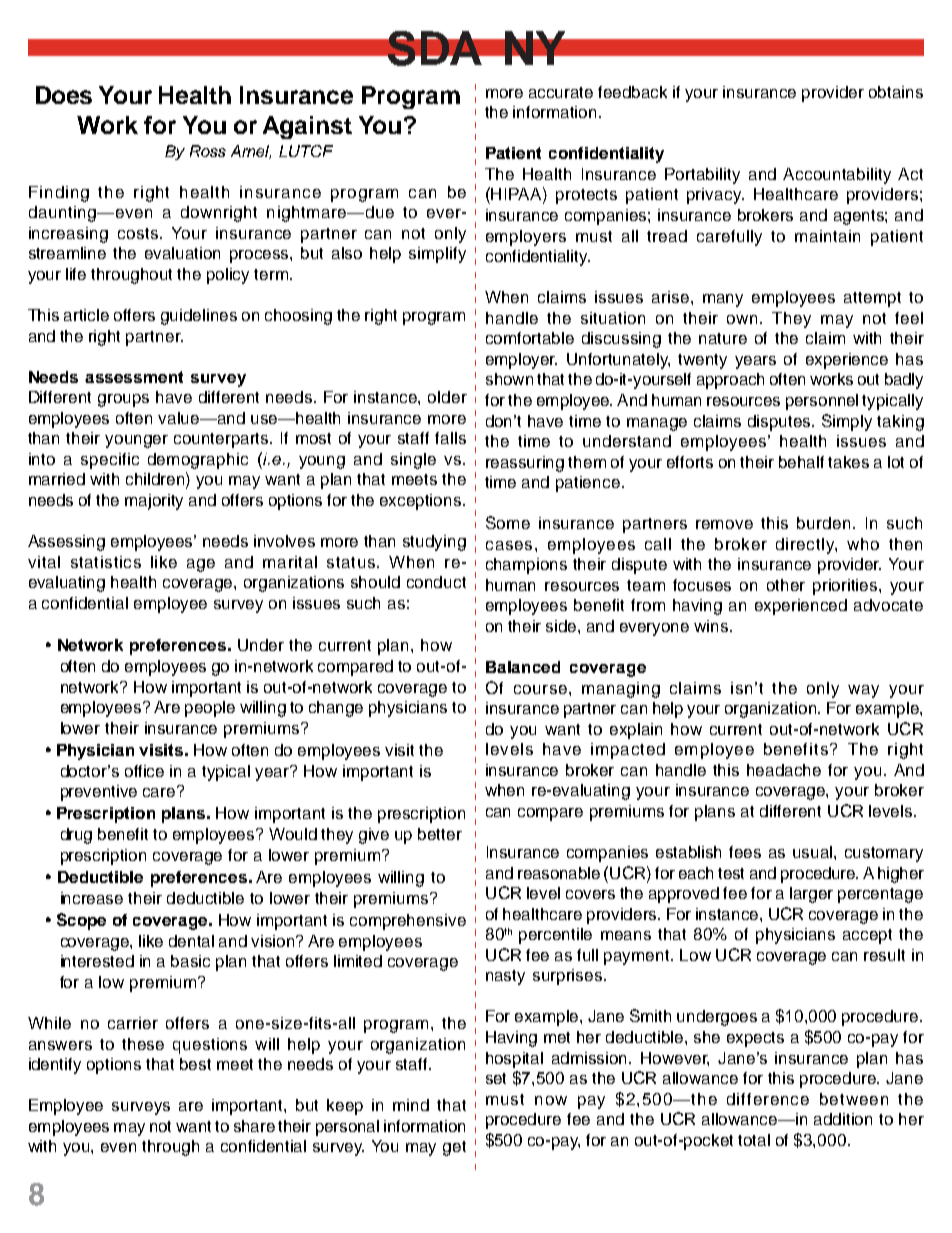 The image size is (952, 1233). Describe the element at coordinates (144, 771) in the document. I see `office` at that location.
